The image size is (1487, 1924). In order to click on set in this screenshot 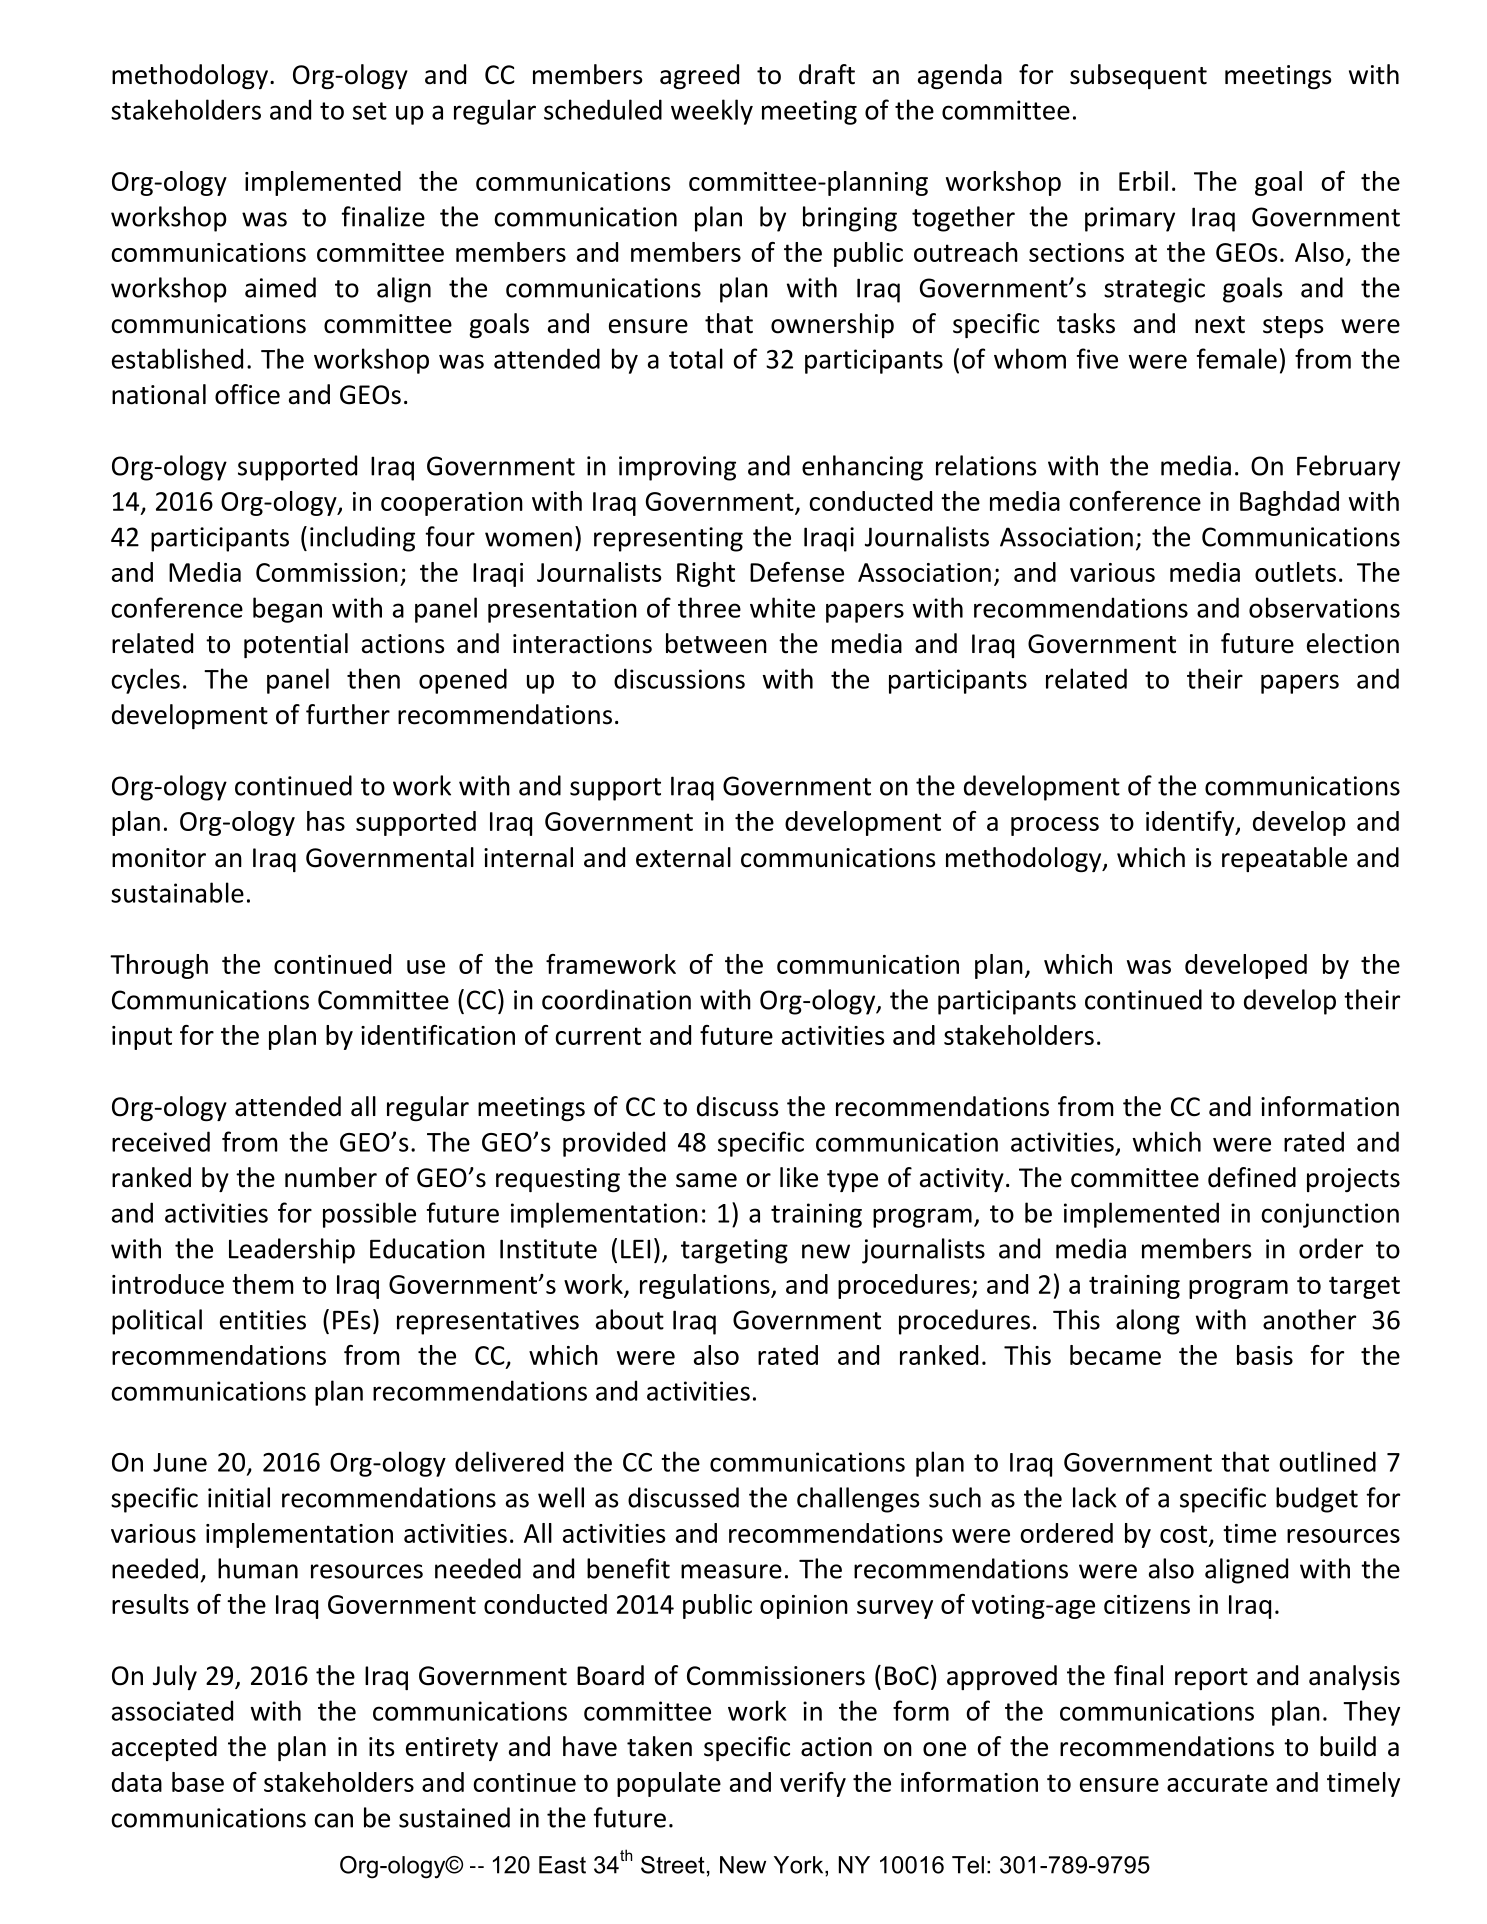, I will do `click(370, 111)`.
